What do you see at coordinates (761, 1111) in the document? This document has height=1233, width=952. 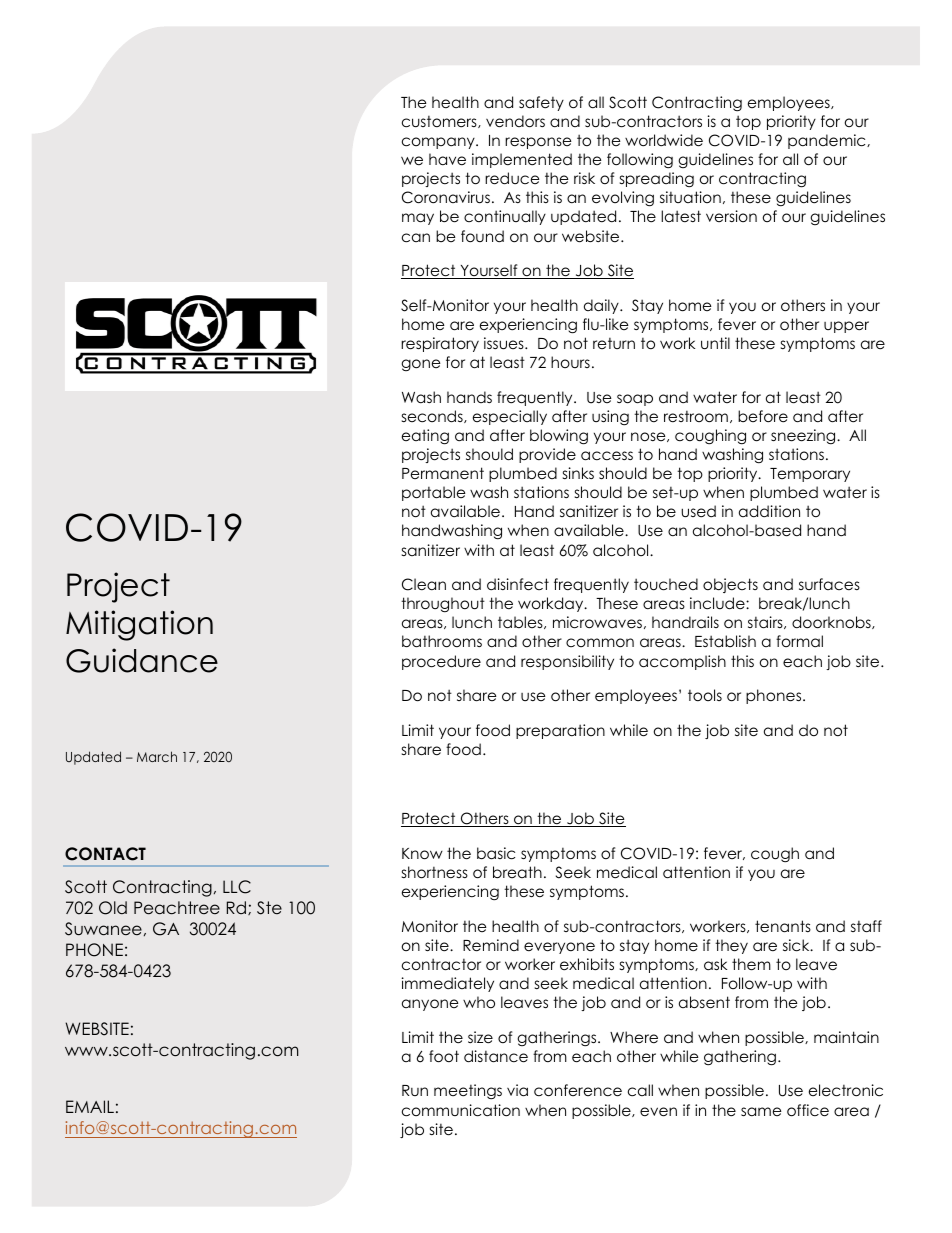 I see `same` at bounding box center [761, 1111].
